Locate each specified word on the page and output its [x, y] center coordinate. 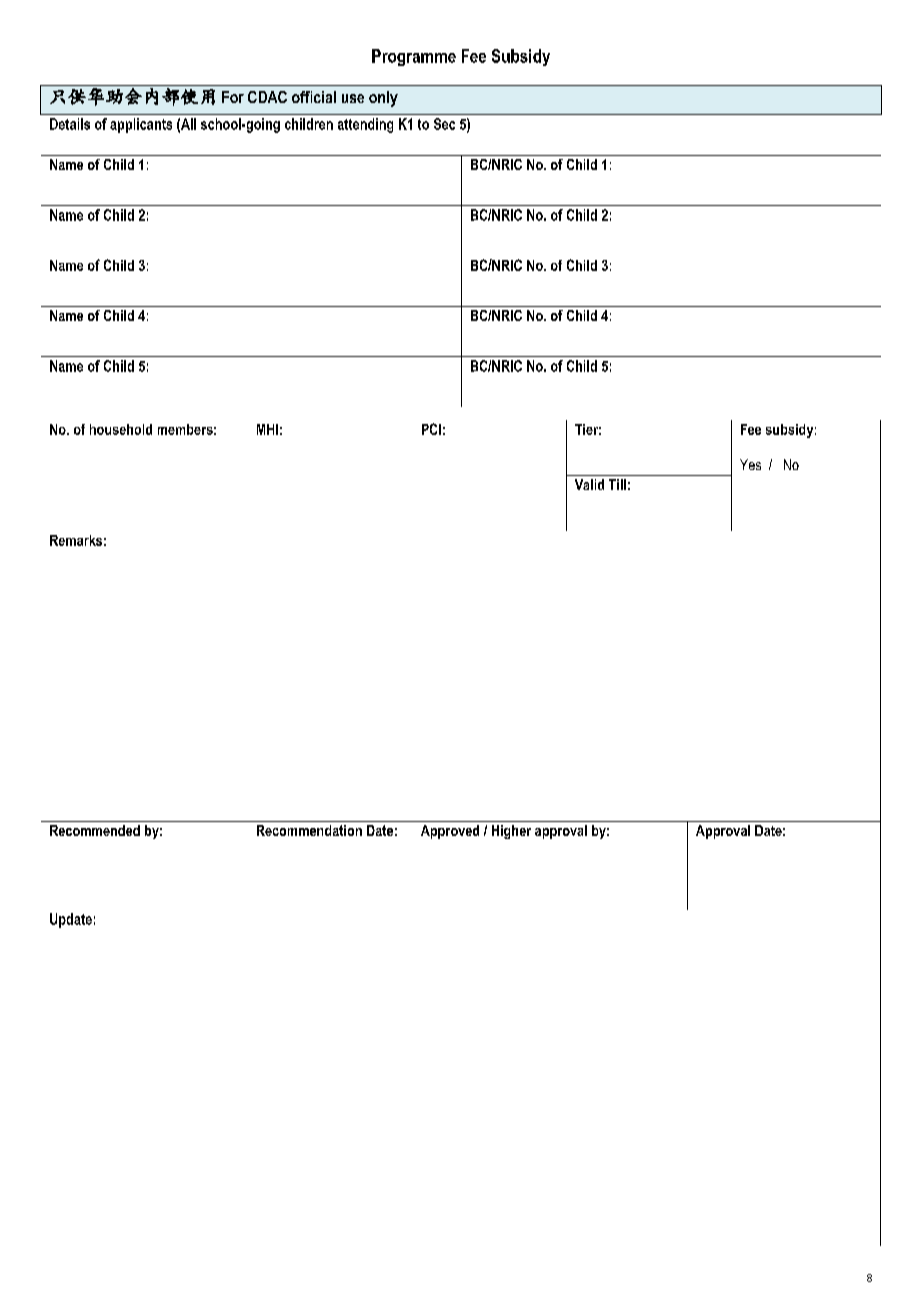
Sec [444, 124]
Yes [750, 464]
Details [70, 124]
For [233, 97]
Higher [511, 832]
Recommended [95, 830]
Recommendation [309, 830]
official [314, 97]
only [383, 99]
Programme [414, 57]
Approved [450, 832]
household [121, 429]
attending [365, 125]
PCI [431, 429]
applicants [141, 125]
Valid [589, 484]
